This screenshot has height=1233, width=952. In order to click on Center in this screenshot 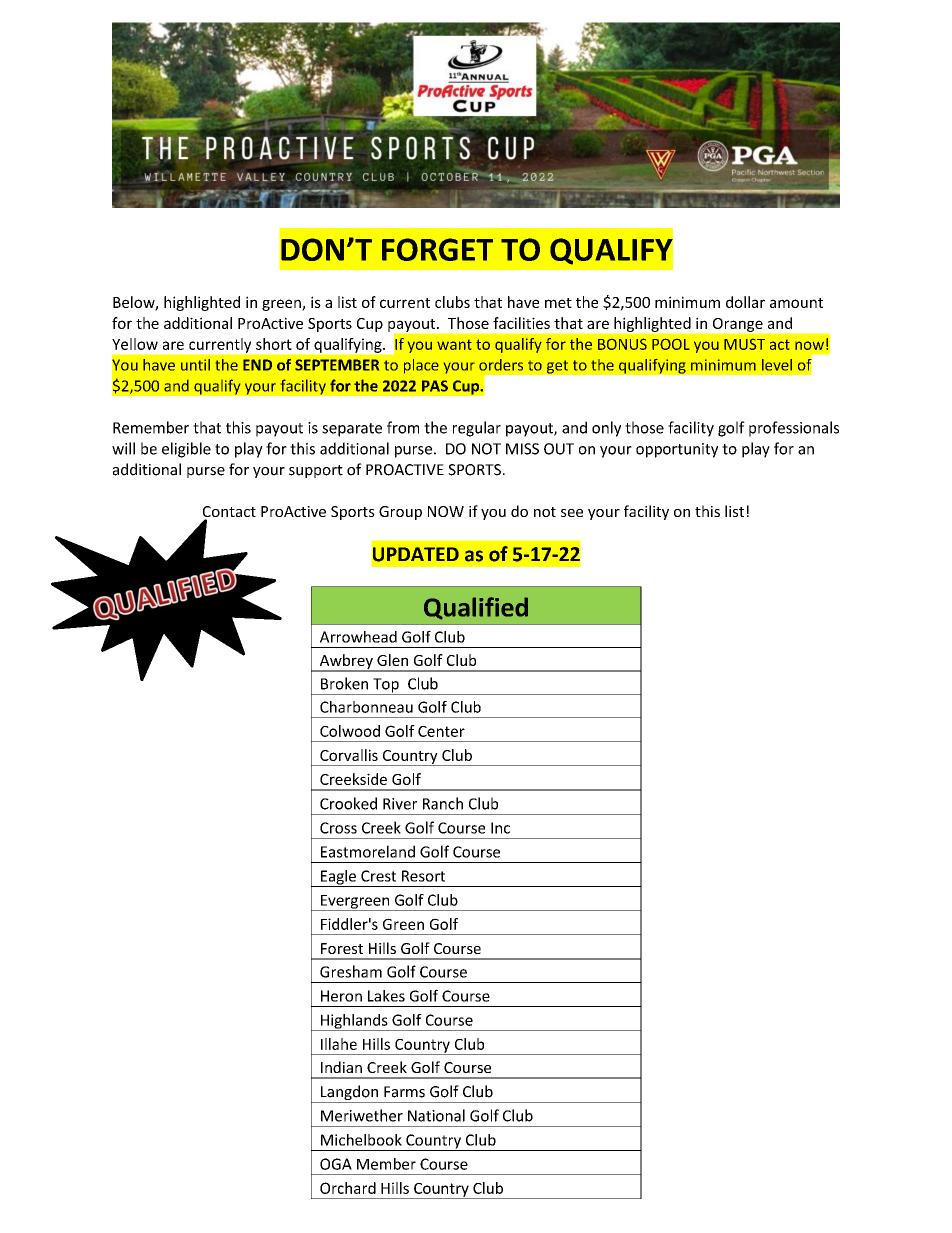, I will do `click(441, 731)`.
